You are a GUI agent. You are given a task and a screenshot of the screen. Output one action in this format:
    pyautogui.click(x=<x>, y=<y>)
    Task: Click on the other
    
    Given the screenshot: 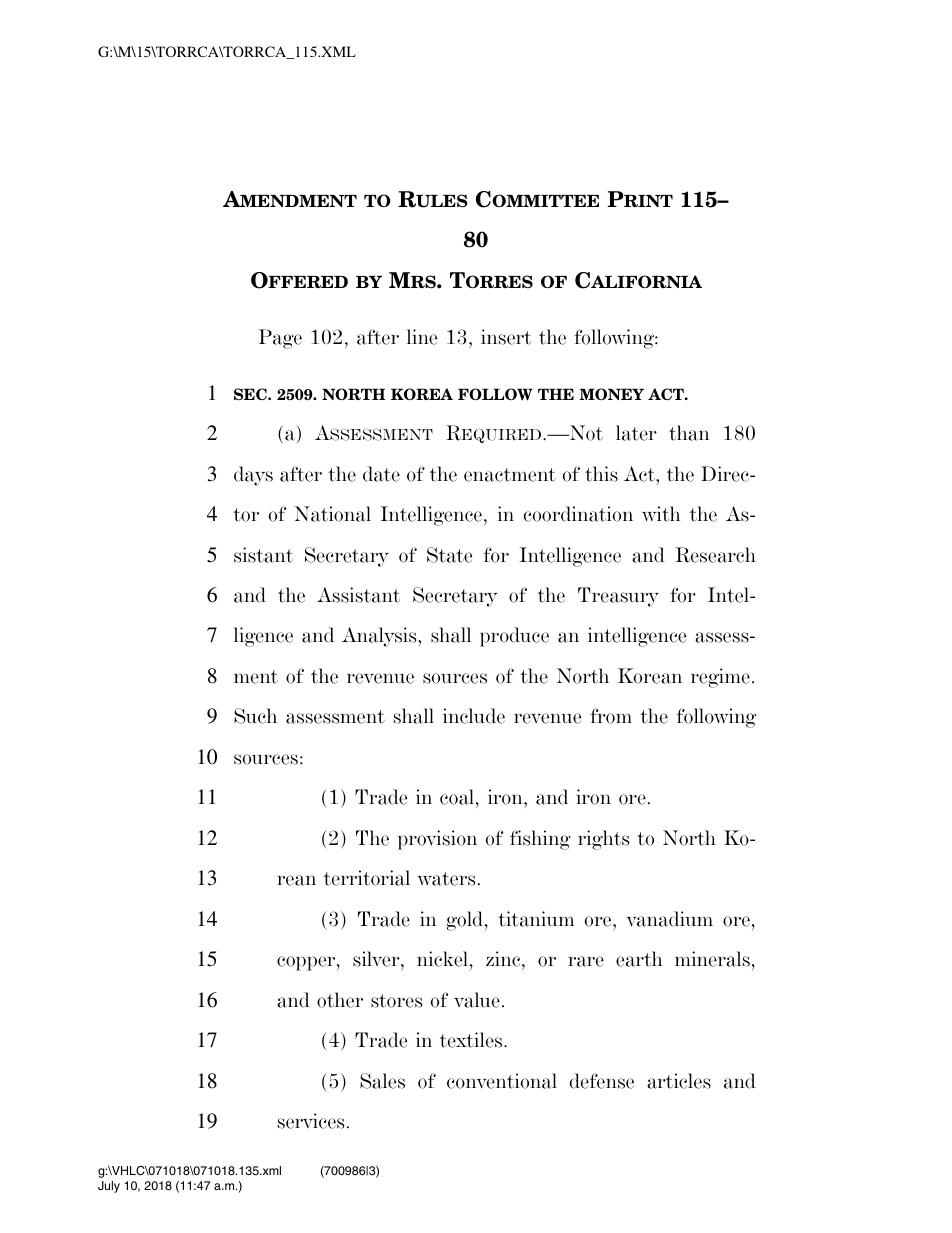 What is the action you would take?
    pyautogui.click(x=340, y=1000)
